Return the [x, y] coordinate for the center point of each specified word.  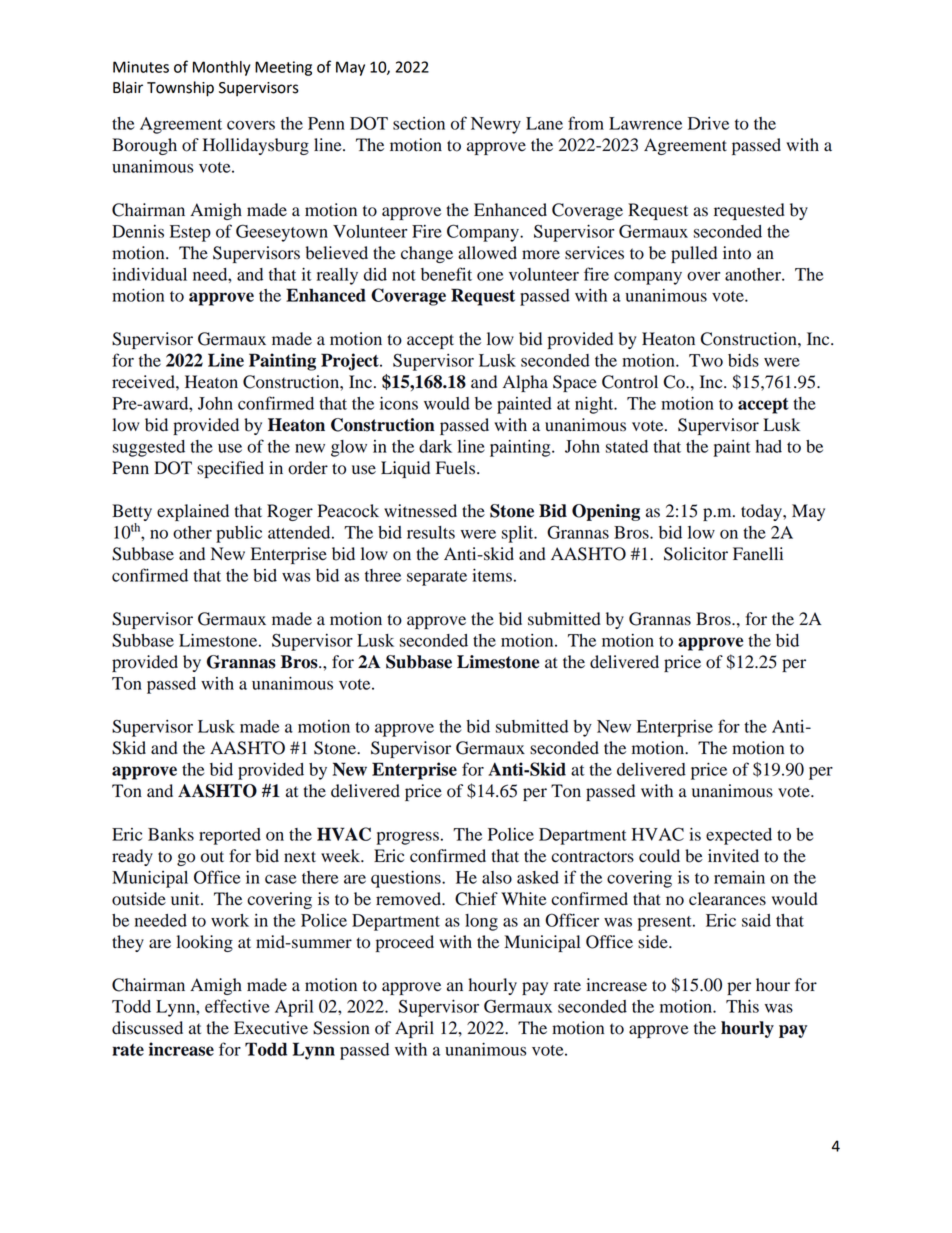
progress [408, 838]
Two [706, 360]
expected [739, 836]
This [742, 1006]
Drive [708, 123]
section [419, 123]
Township [180, 89]
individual [149, 274]
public [239, 534]
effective [237, 1006]
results [431, 532]
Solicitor [696, 554]
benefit [446, 274]
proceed [405, 943]
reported [230, 836]
